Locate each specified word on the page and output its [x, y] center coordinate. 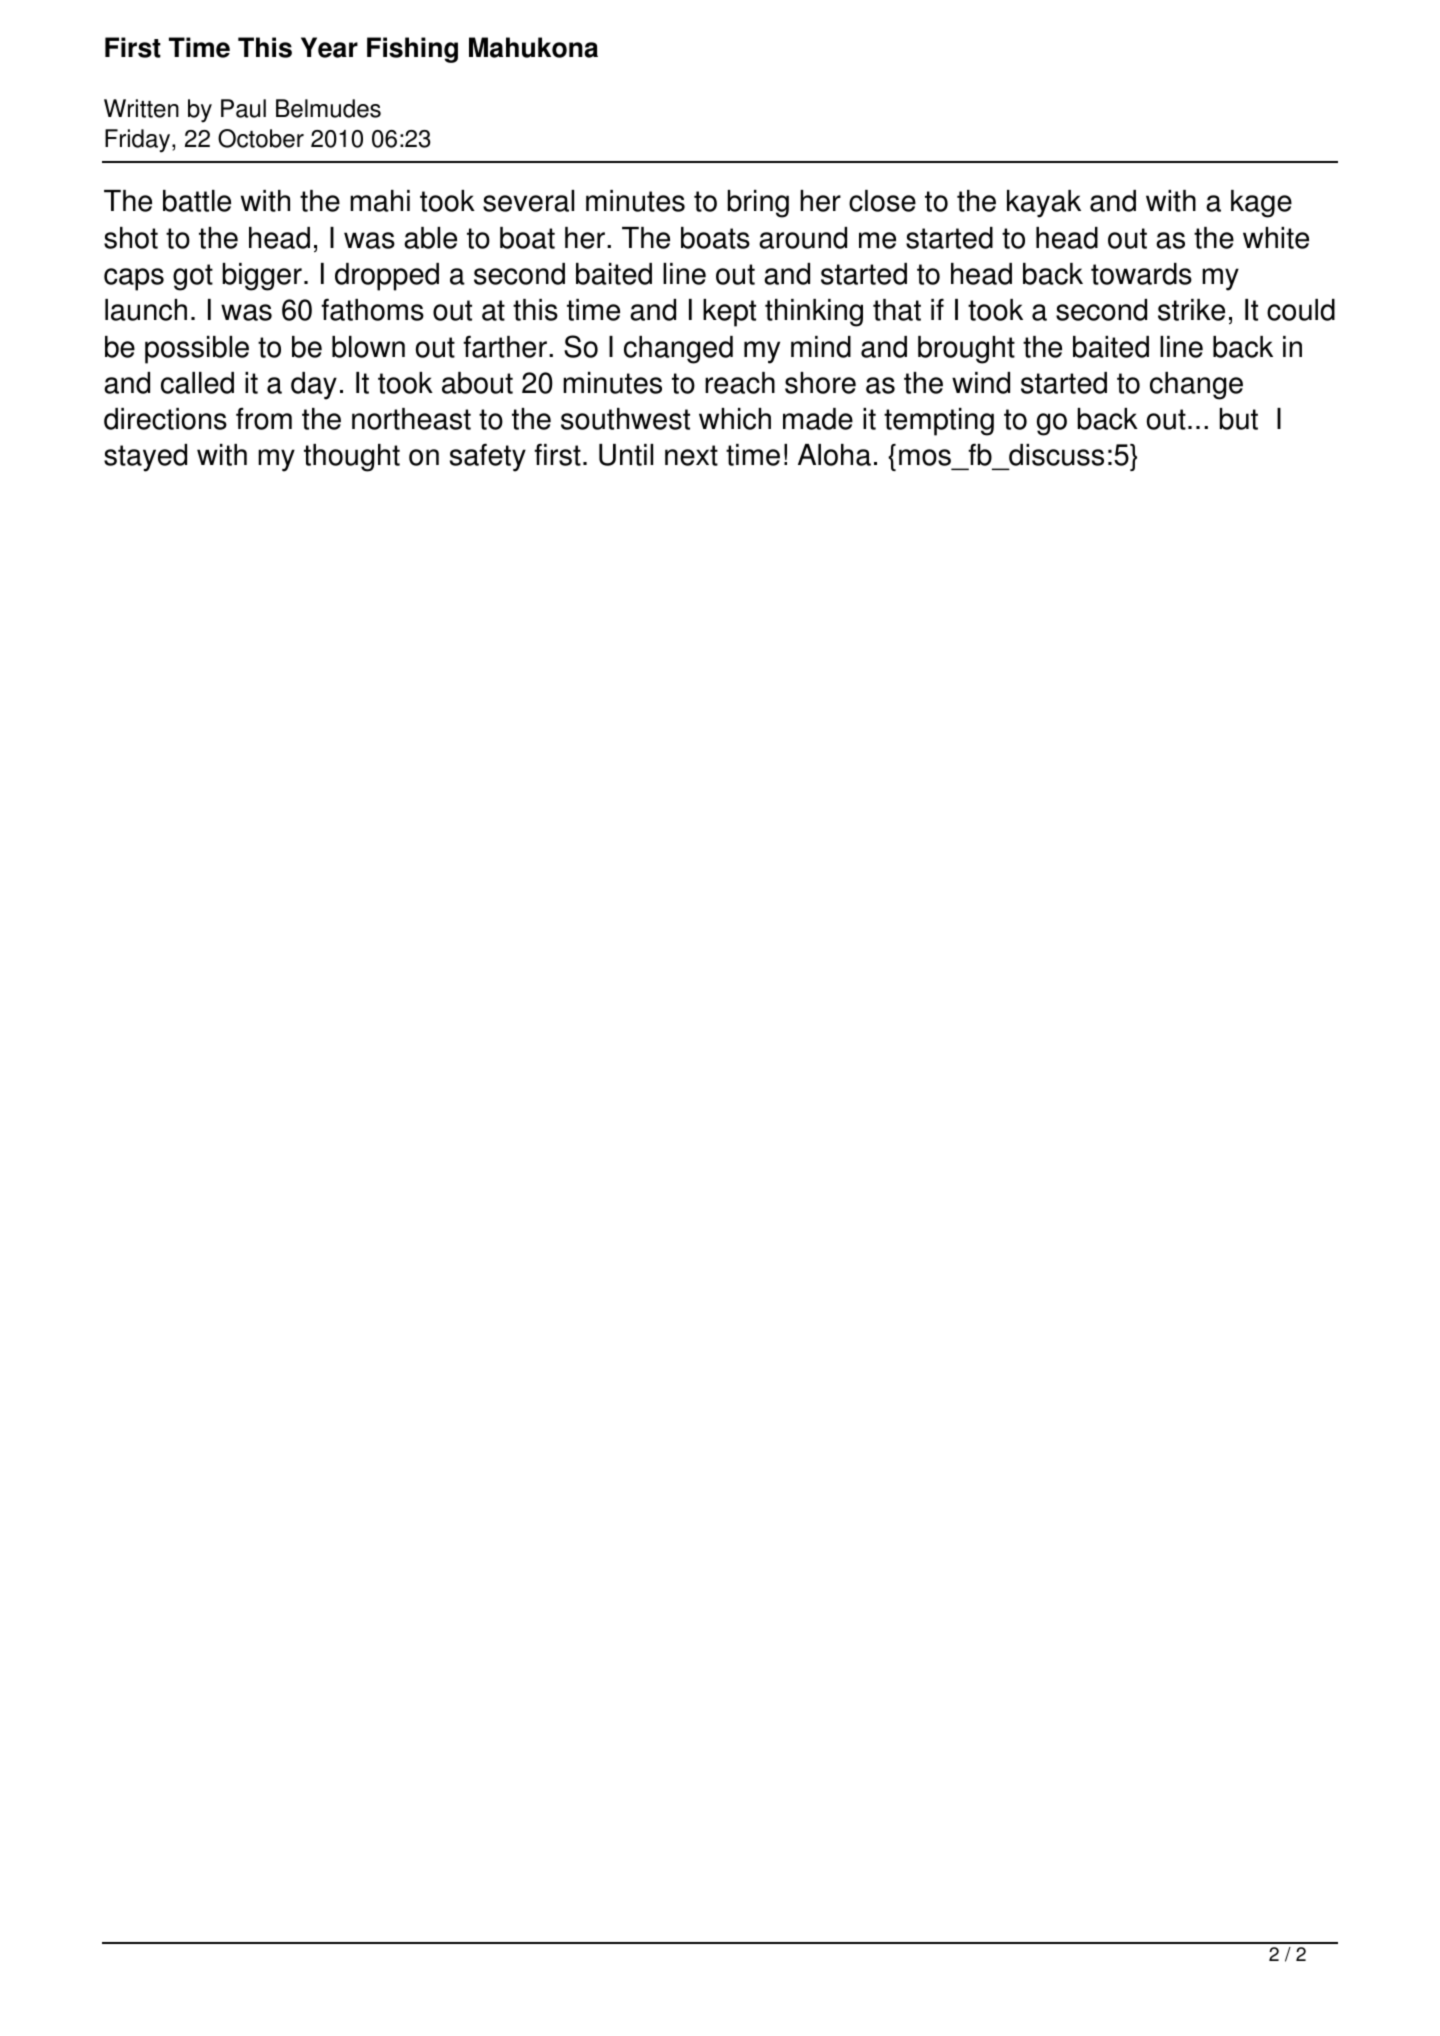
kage [1261, 204]
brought [966, 350]
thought [352, 458]
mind [821, 347]
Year [329, 47]
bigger [262, 277]
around [803, 238]
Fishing [412, 50]
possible [197, 350]
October [261, 138]
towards [1141, 274]
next [691, 455]
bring [758, 204]
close [882, 201]
